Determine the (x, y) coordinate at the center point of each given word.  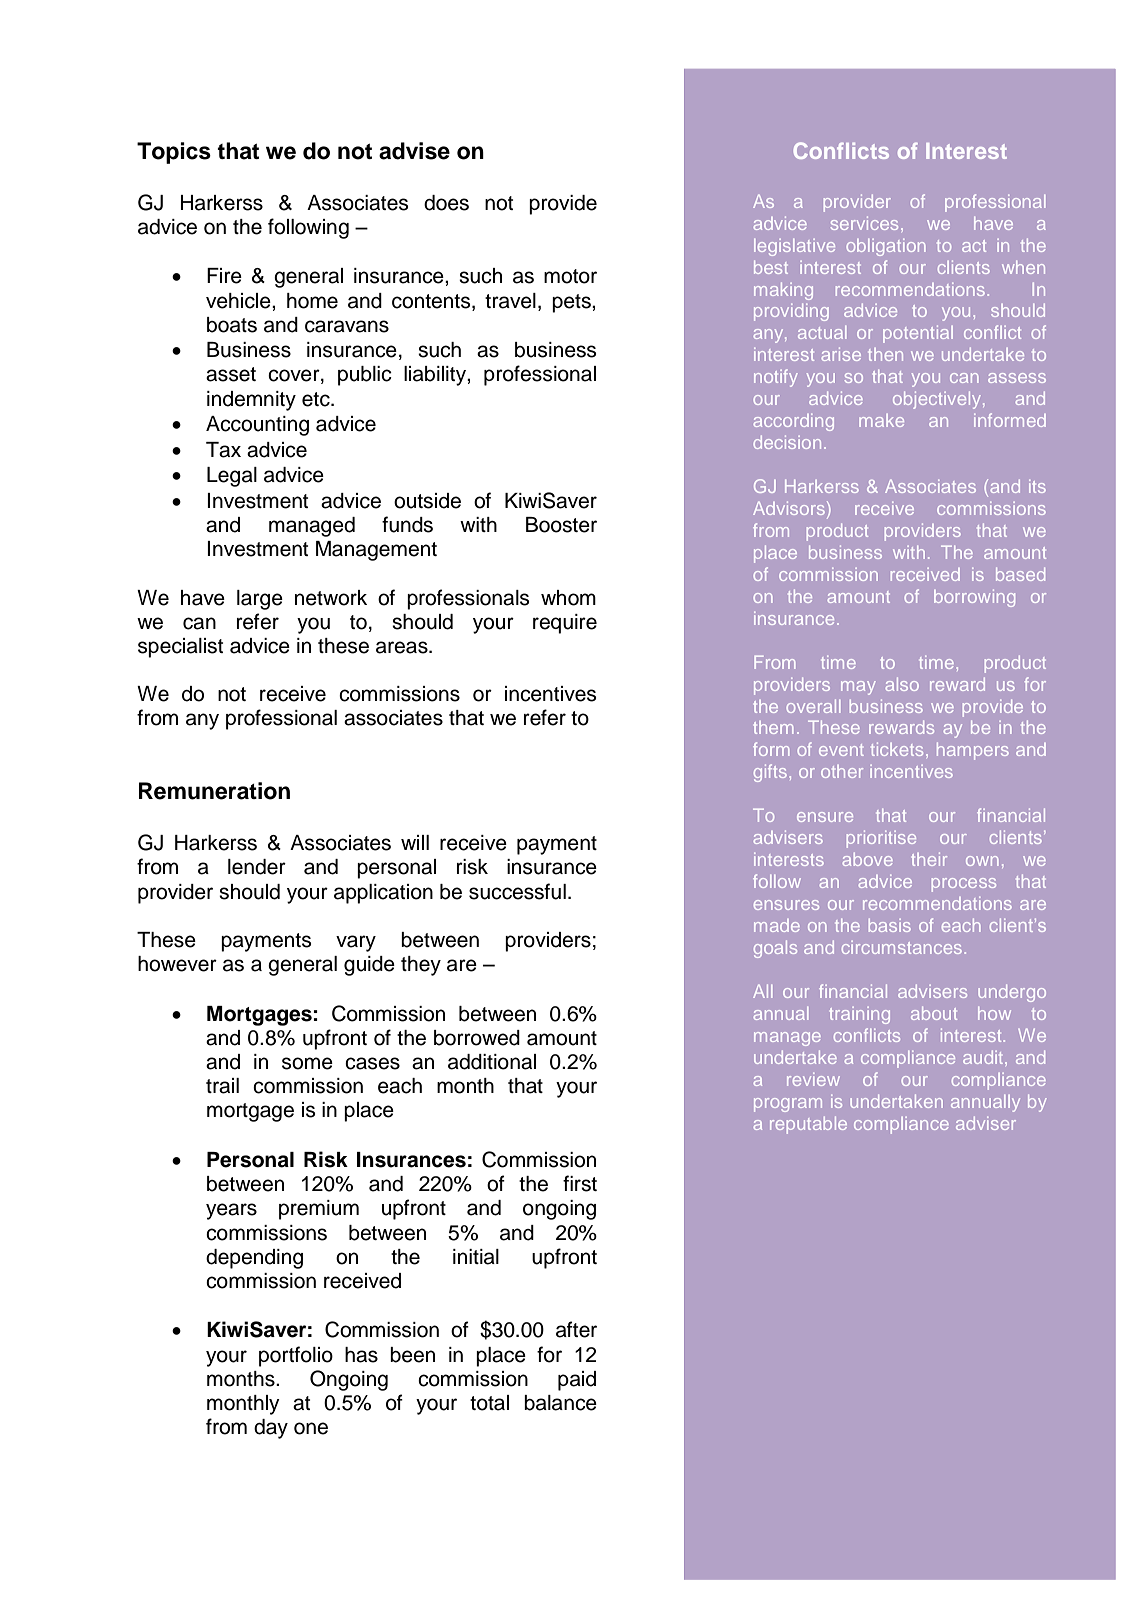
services (864, 223)
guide (369, 966)
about (934, 1013)
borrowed (477, 1038)
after (576, 1329)
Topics (174, 153)
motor (570, 276)
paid (577, 1381)
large (260, 600)
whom (568, 598)
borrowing (974, 598)
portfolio (296, 1356)
